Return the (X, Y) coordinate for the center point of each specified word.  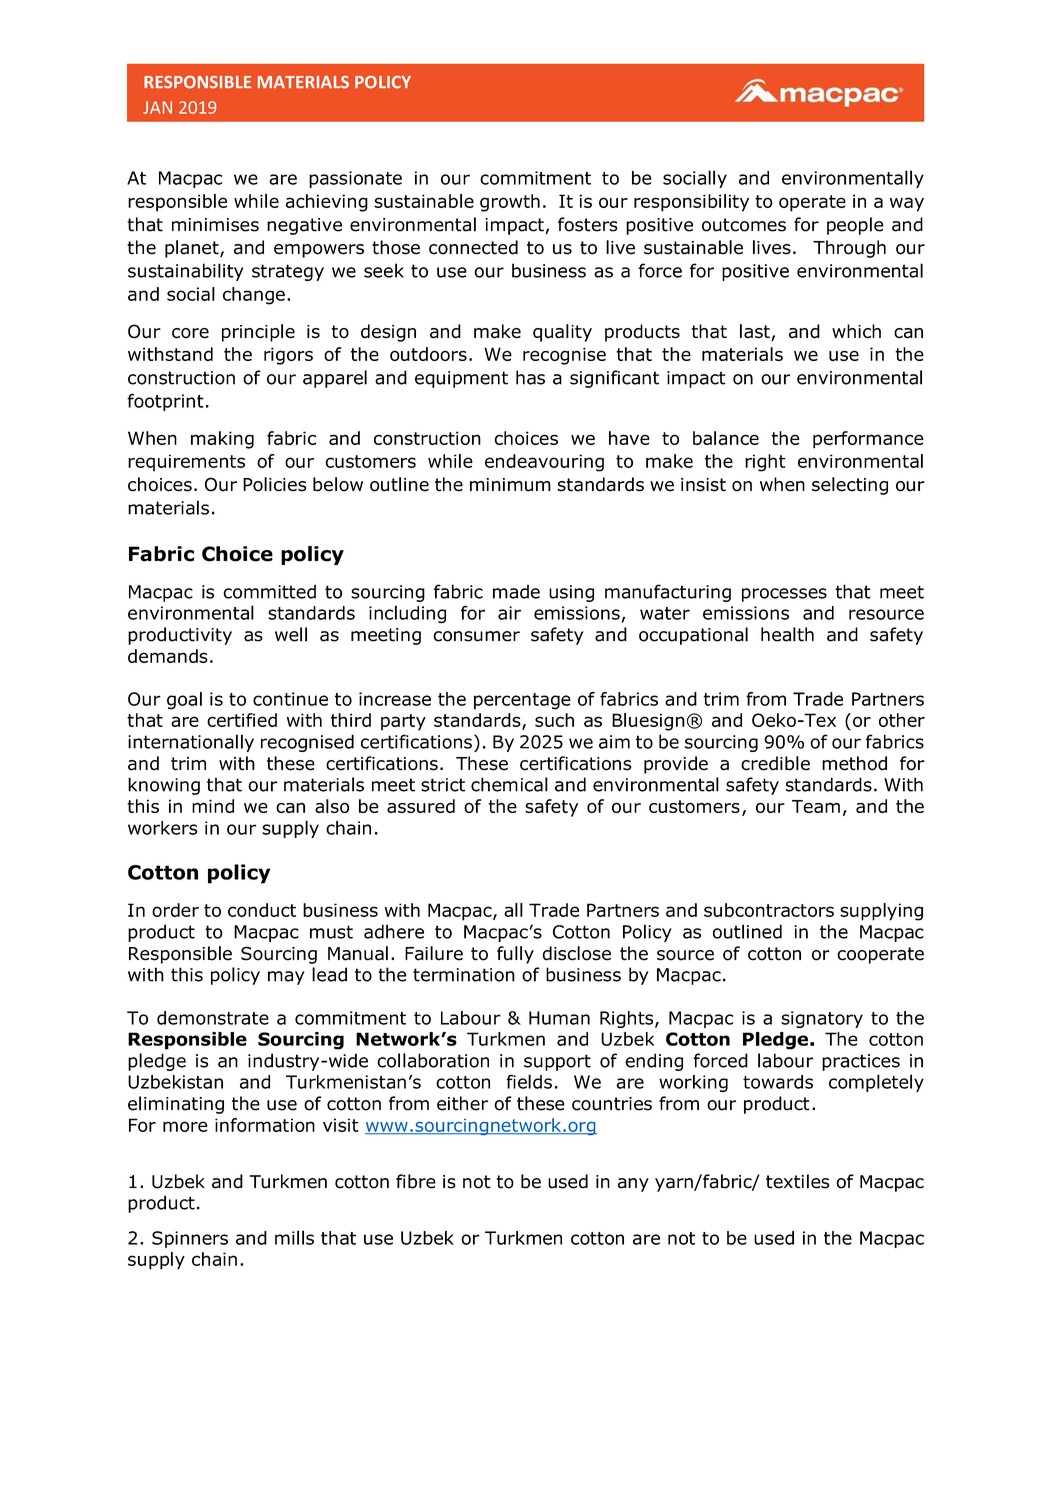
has (530, 377)
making (222, 440)
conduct (262, 910)
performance (868, 440)
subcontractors (769, 910)
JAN (157, 107)
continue (290, 699)
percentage (522, 701)
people (855, 226)
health (787, 634)
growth (510, 203)
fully (515, 955)
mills (294, 1237)
